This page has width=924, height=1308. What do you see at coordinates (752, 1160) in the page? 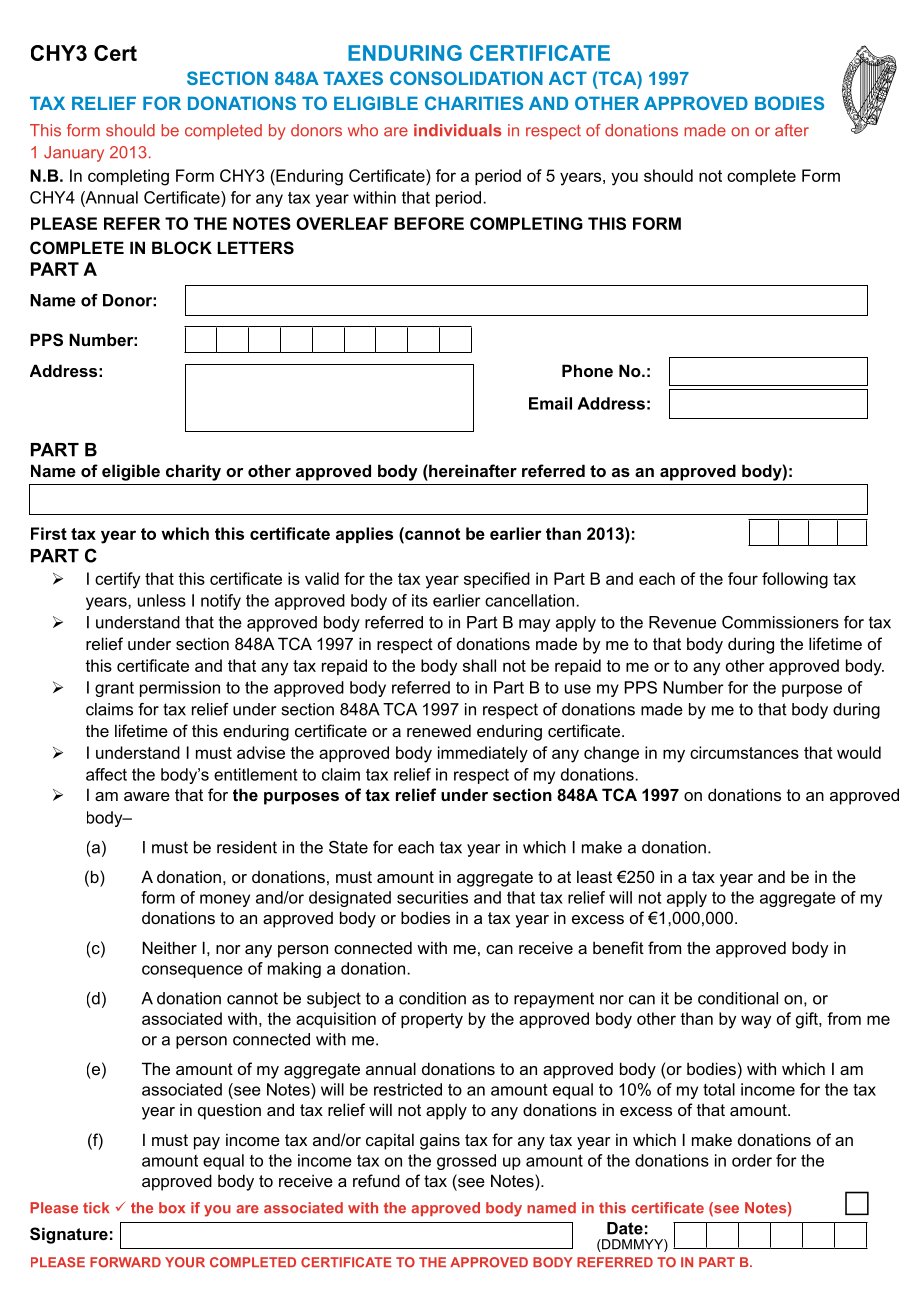
I see `order` at bounding box center [752, 1160].
